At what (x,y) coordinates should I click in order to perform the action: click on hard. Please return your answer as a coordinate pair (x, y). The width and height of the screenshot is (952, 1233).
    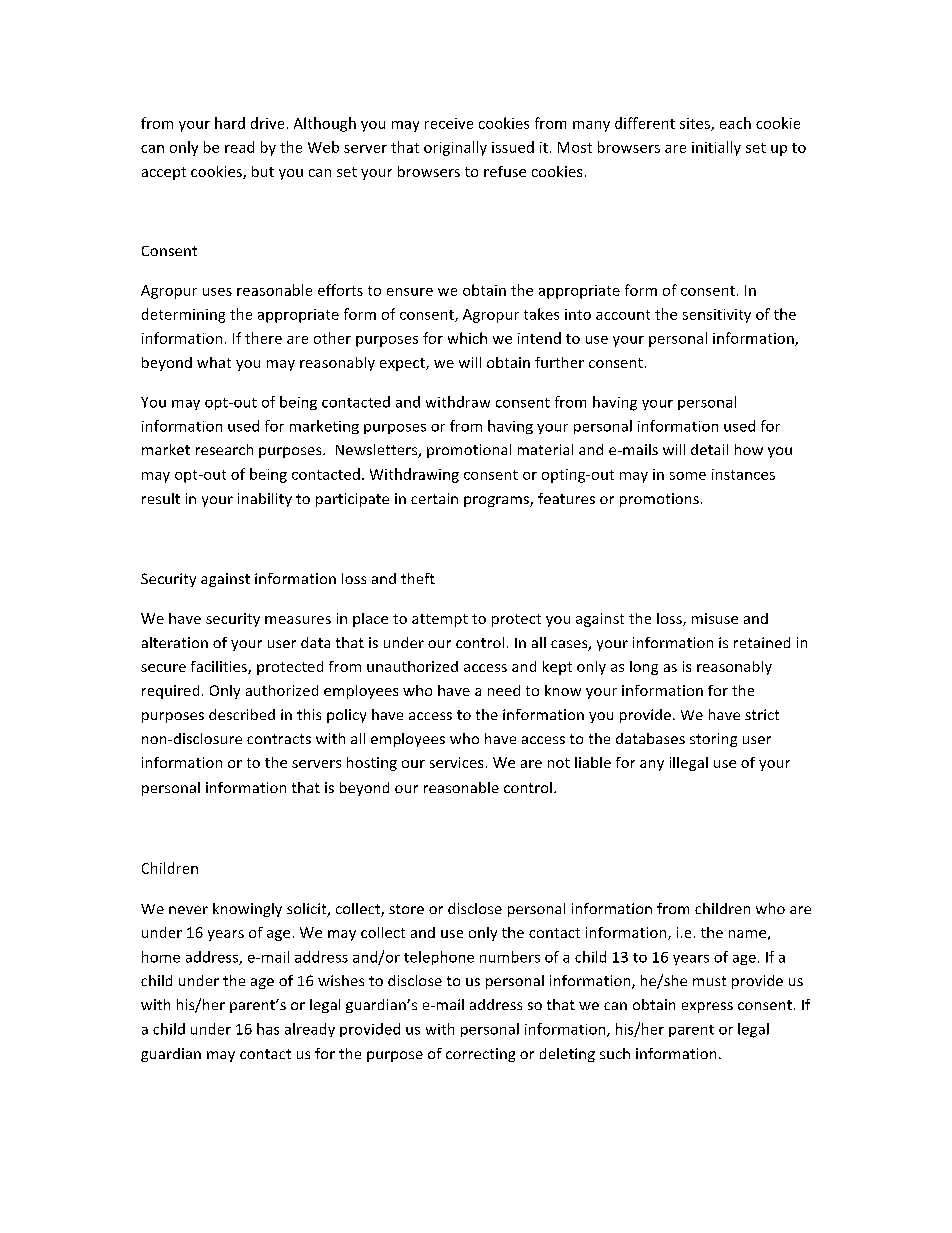
    Looking at the image, I should click on (230, 123).
